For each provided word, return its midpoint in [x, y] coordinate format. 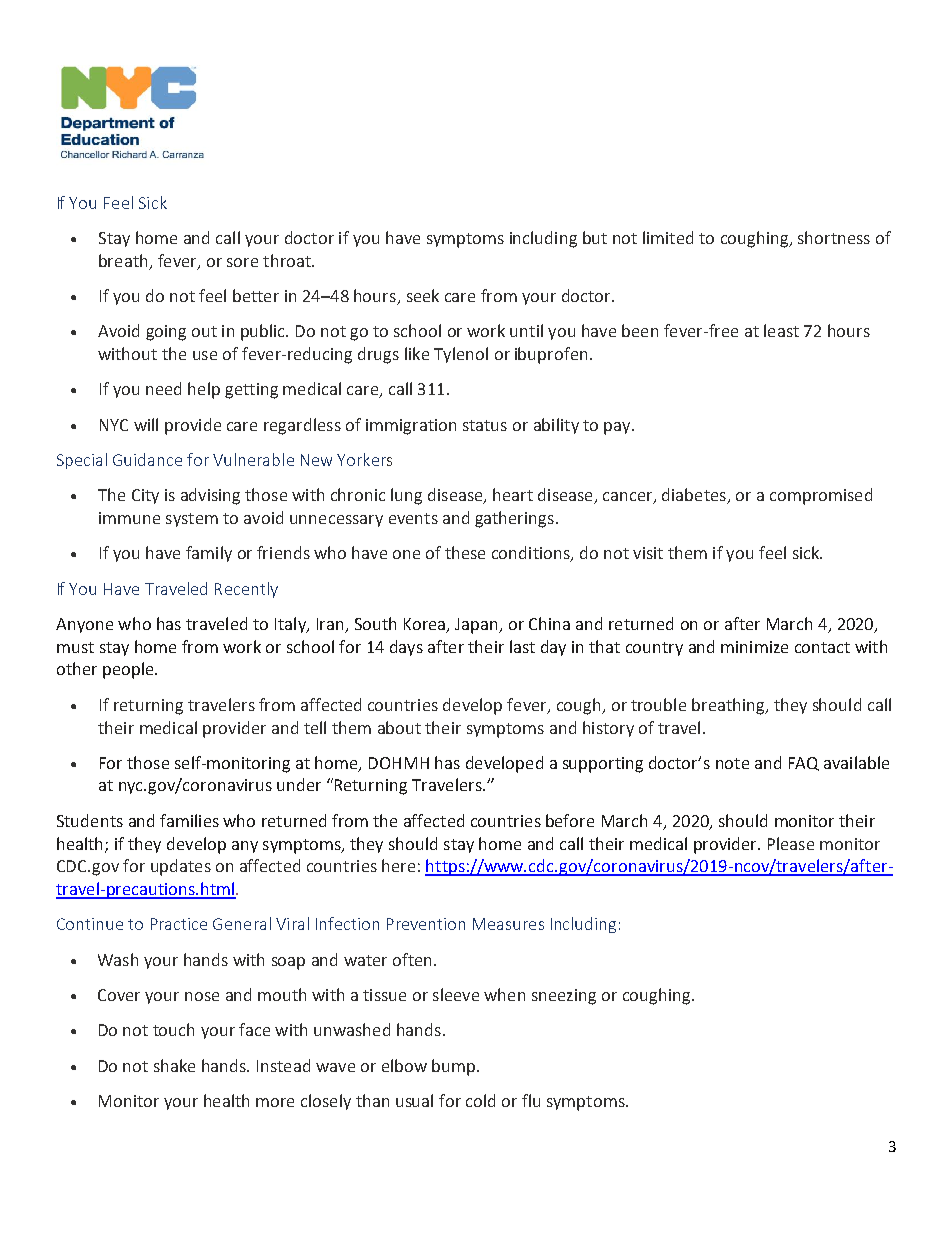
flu [531, 1100]
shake [174, 1065]
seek [423, 295]
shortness [834, 237]
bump [453, 1067]
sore [242, 262]
